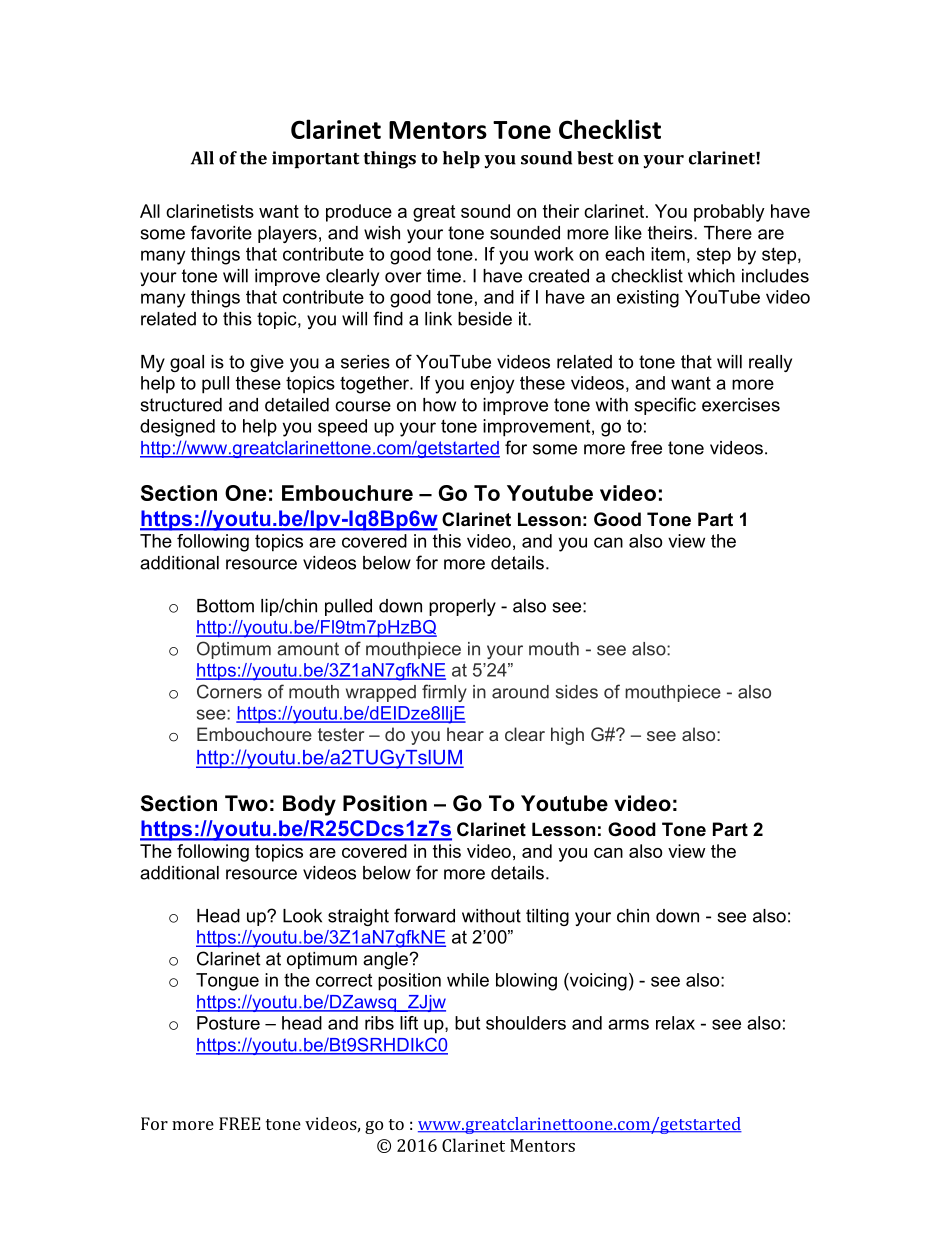  I want to click on Tongue, so click(227, 982).
